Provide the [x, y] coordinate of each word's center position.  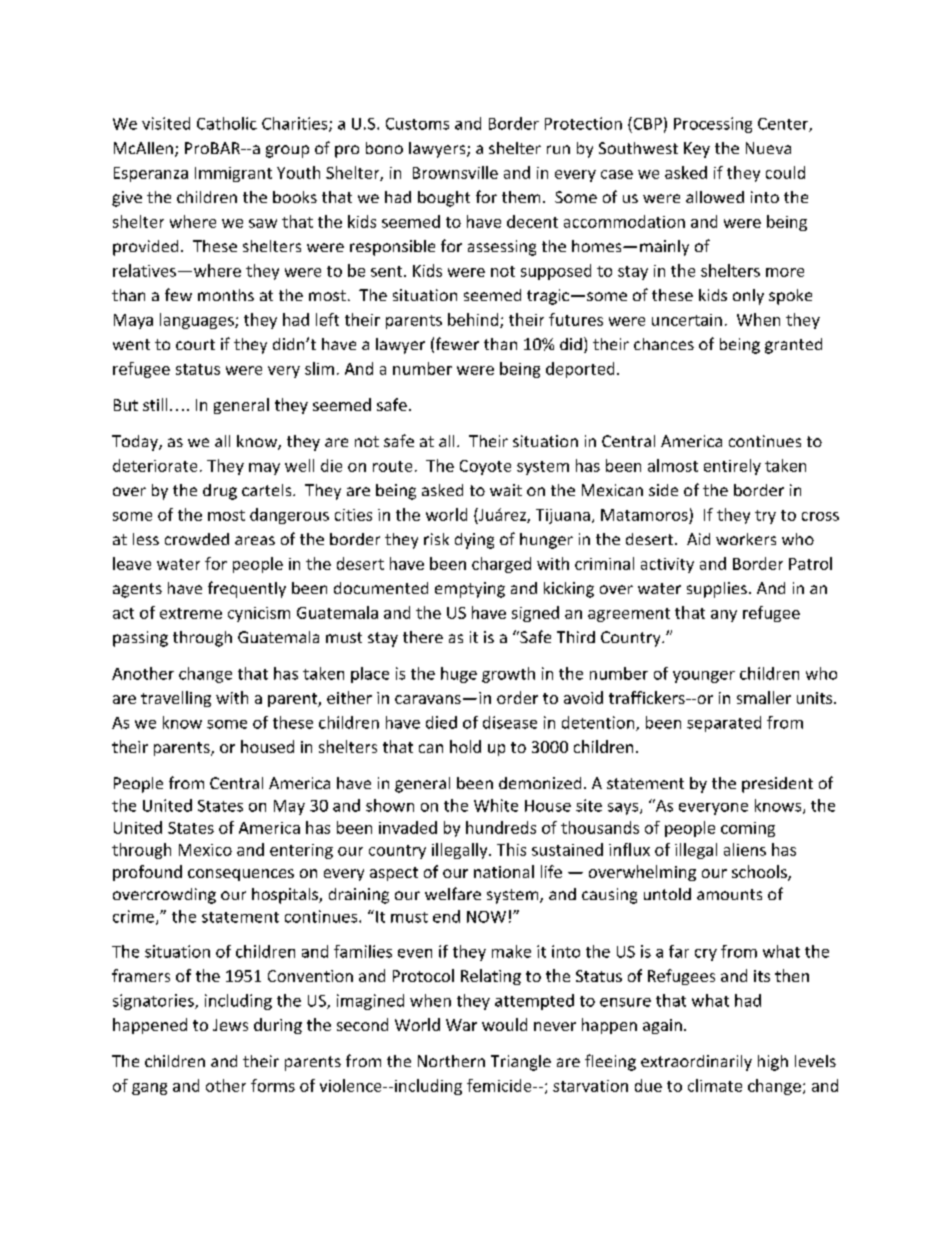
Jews [230, 1025]
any [724, 616]
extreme [191, 613]
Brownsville [455, 172]
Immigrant [233, 174]
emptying [470, 590]
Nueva [768, 148]
